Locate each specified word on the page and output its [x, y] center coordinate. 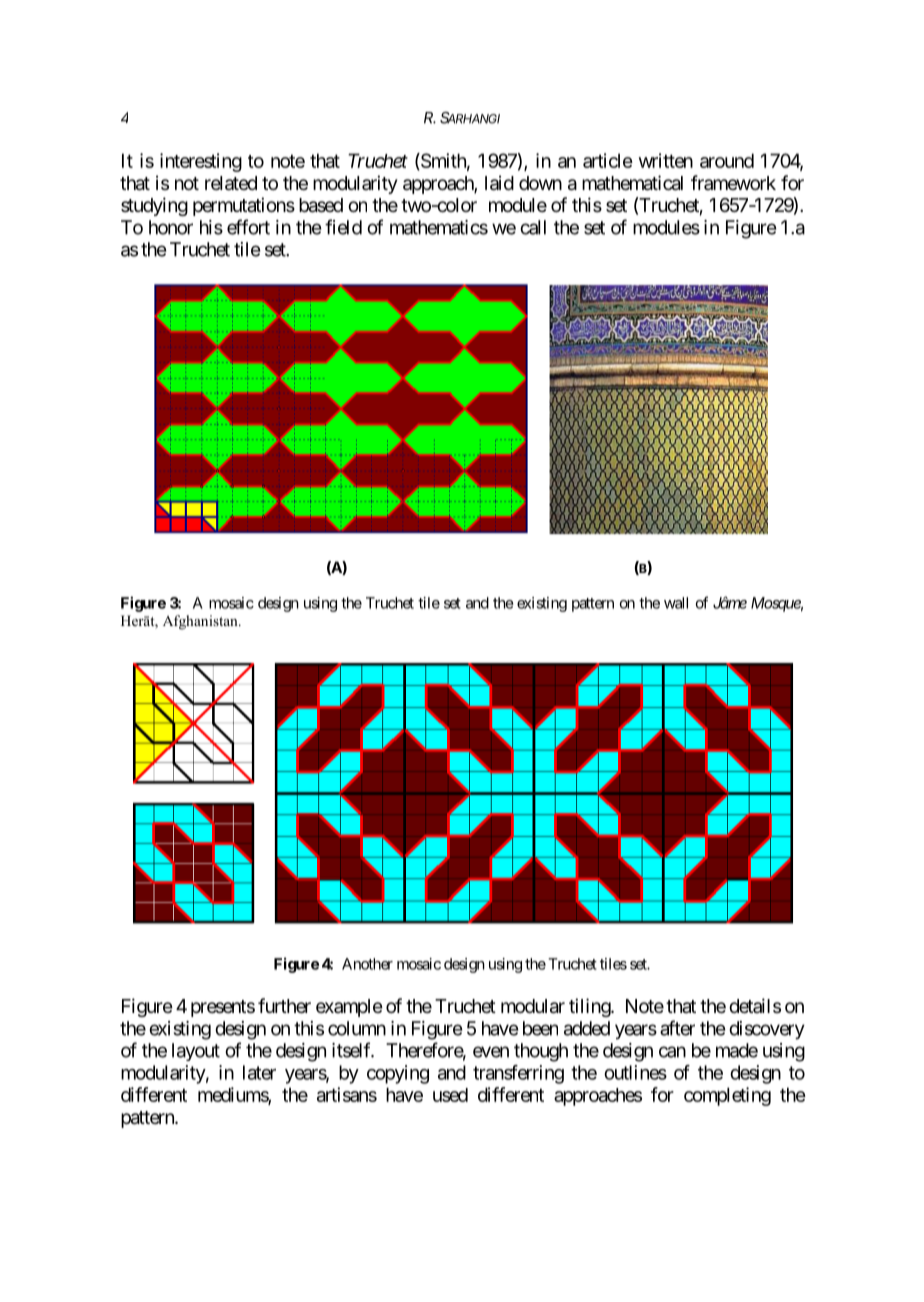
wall [676, 603]
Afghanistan [201, 622]
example [349, 1008]
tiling [590, 1007]
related [231, 183]
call [533, 227]
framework [733, 182]
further [284, 1005]
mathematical [632, 183]
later [259, 1072]
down [540, 183]
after [677, 1028]
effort [248, 227]
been [540, 1028]
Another [367, 964]
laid [499, 183]
